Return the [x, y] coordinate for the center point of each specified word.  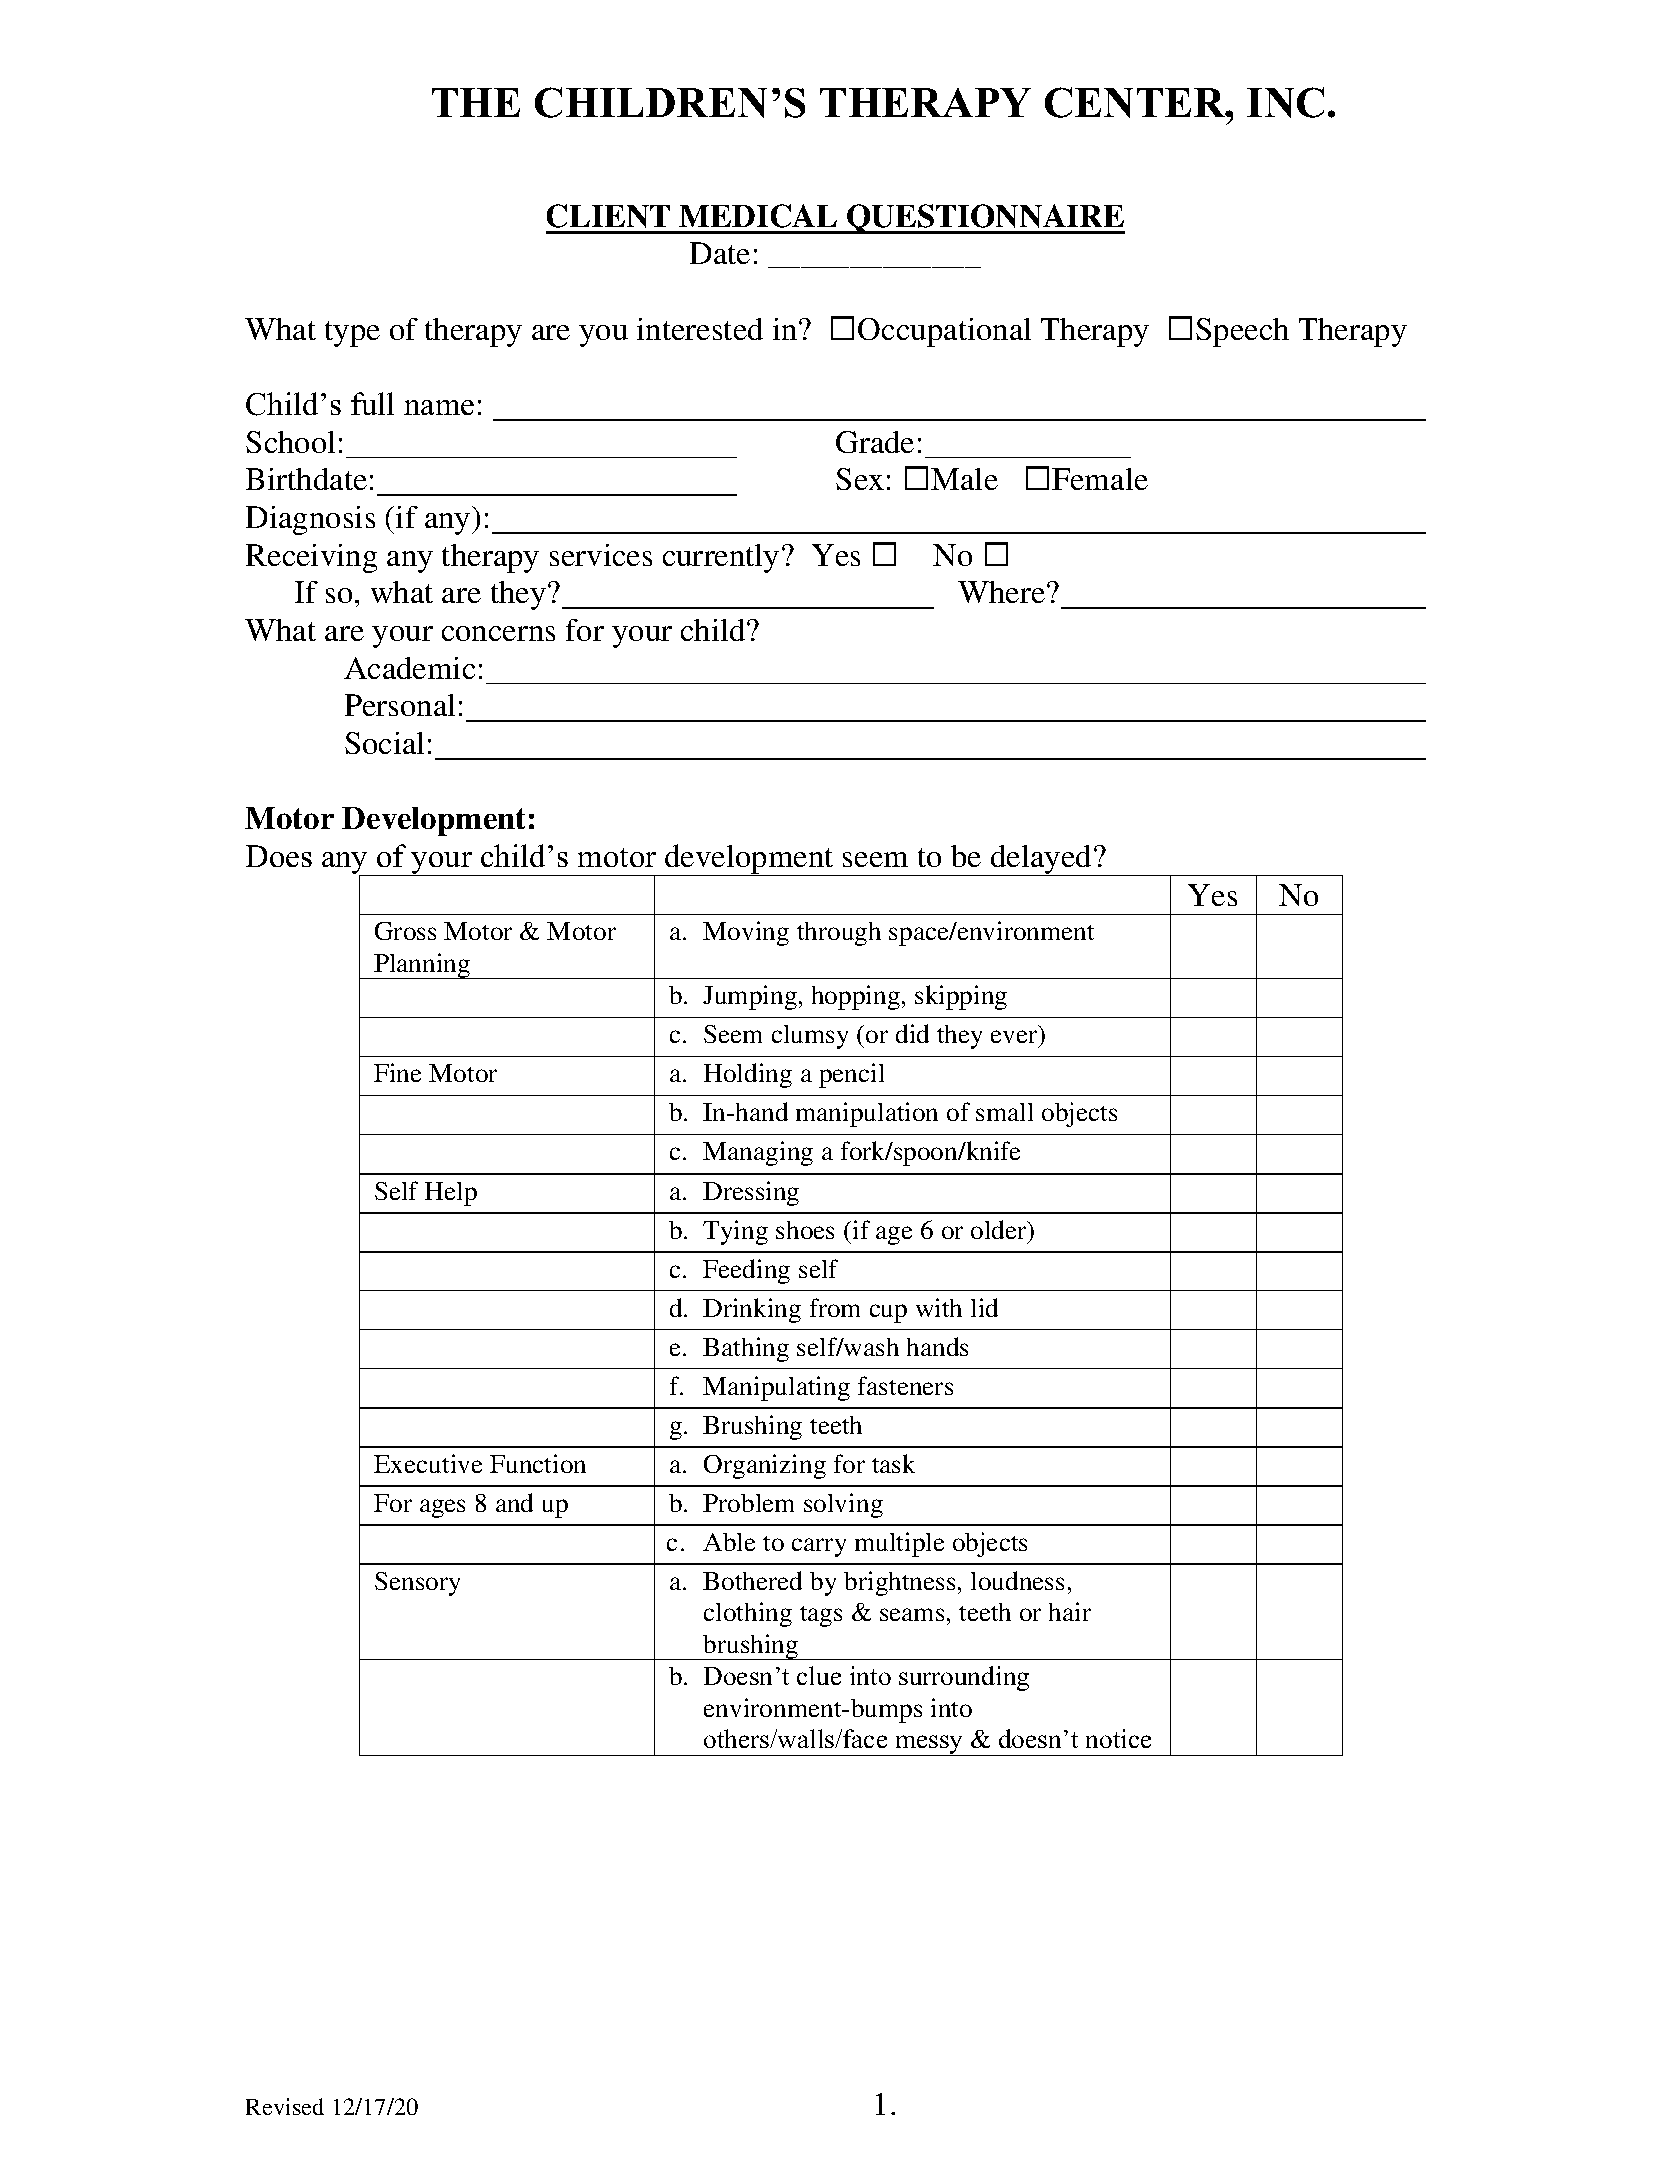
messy [929, 1745]
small [1004, 1112]
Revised [285, 2106]
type [352, 334]
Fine [397, 1072]
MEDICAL [758, 216]
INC [1285, 102]
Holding [748, 1075]
